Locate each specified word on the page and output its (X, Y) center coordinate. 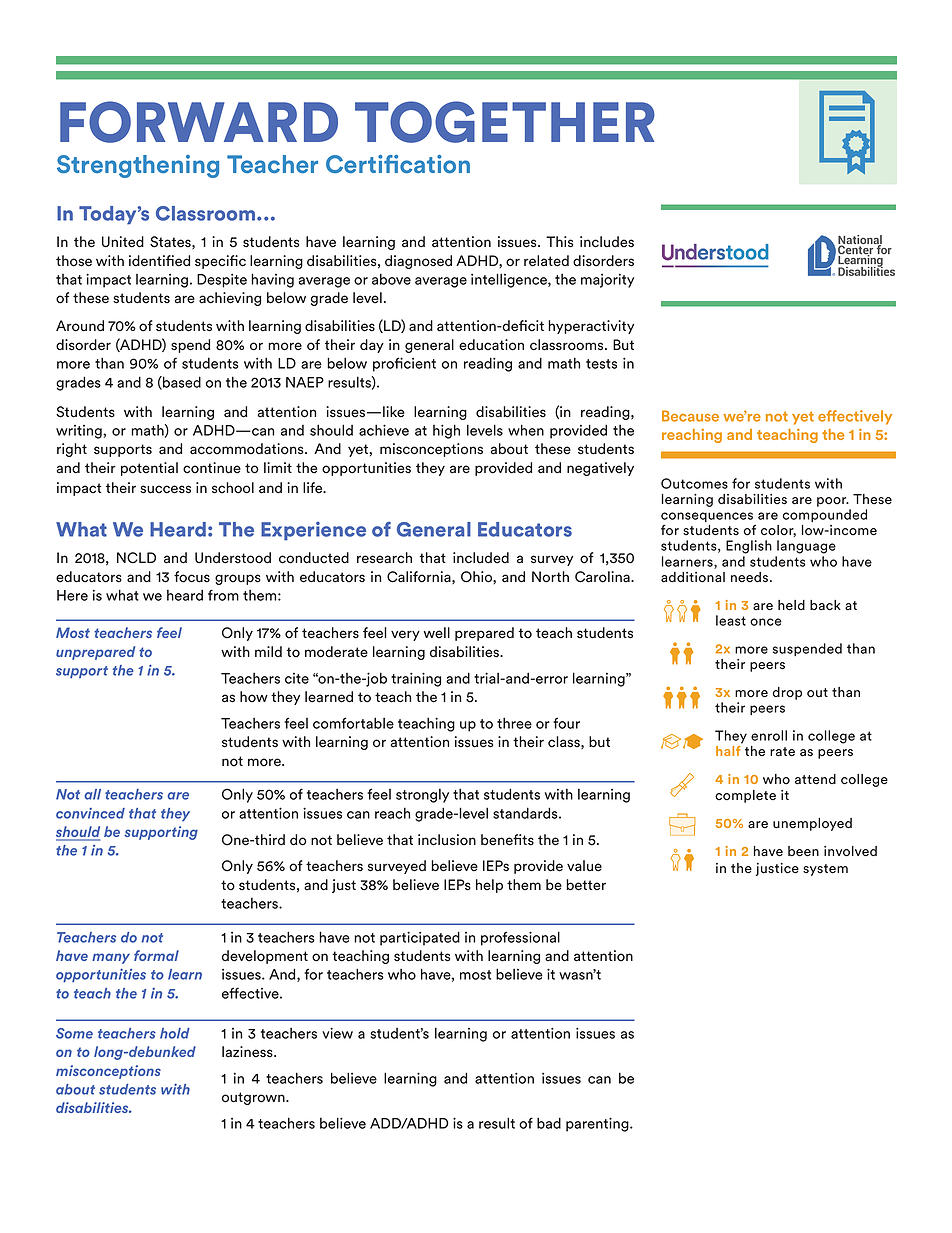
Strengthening (138, 166)
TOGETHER (505, 122)
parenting (598, 1124)
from (223, 595)
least (731, 620)
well (437, 633)
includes (607, 242)
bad (549, 1123)
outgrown (254, 1098)
